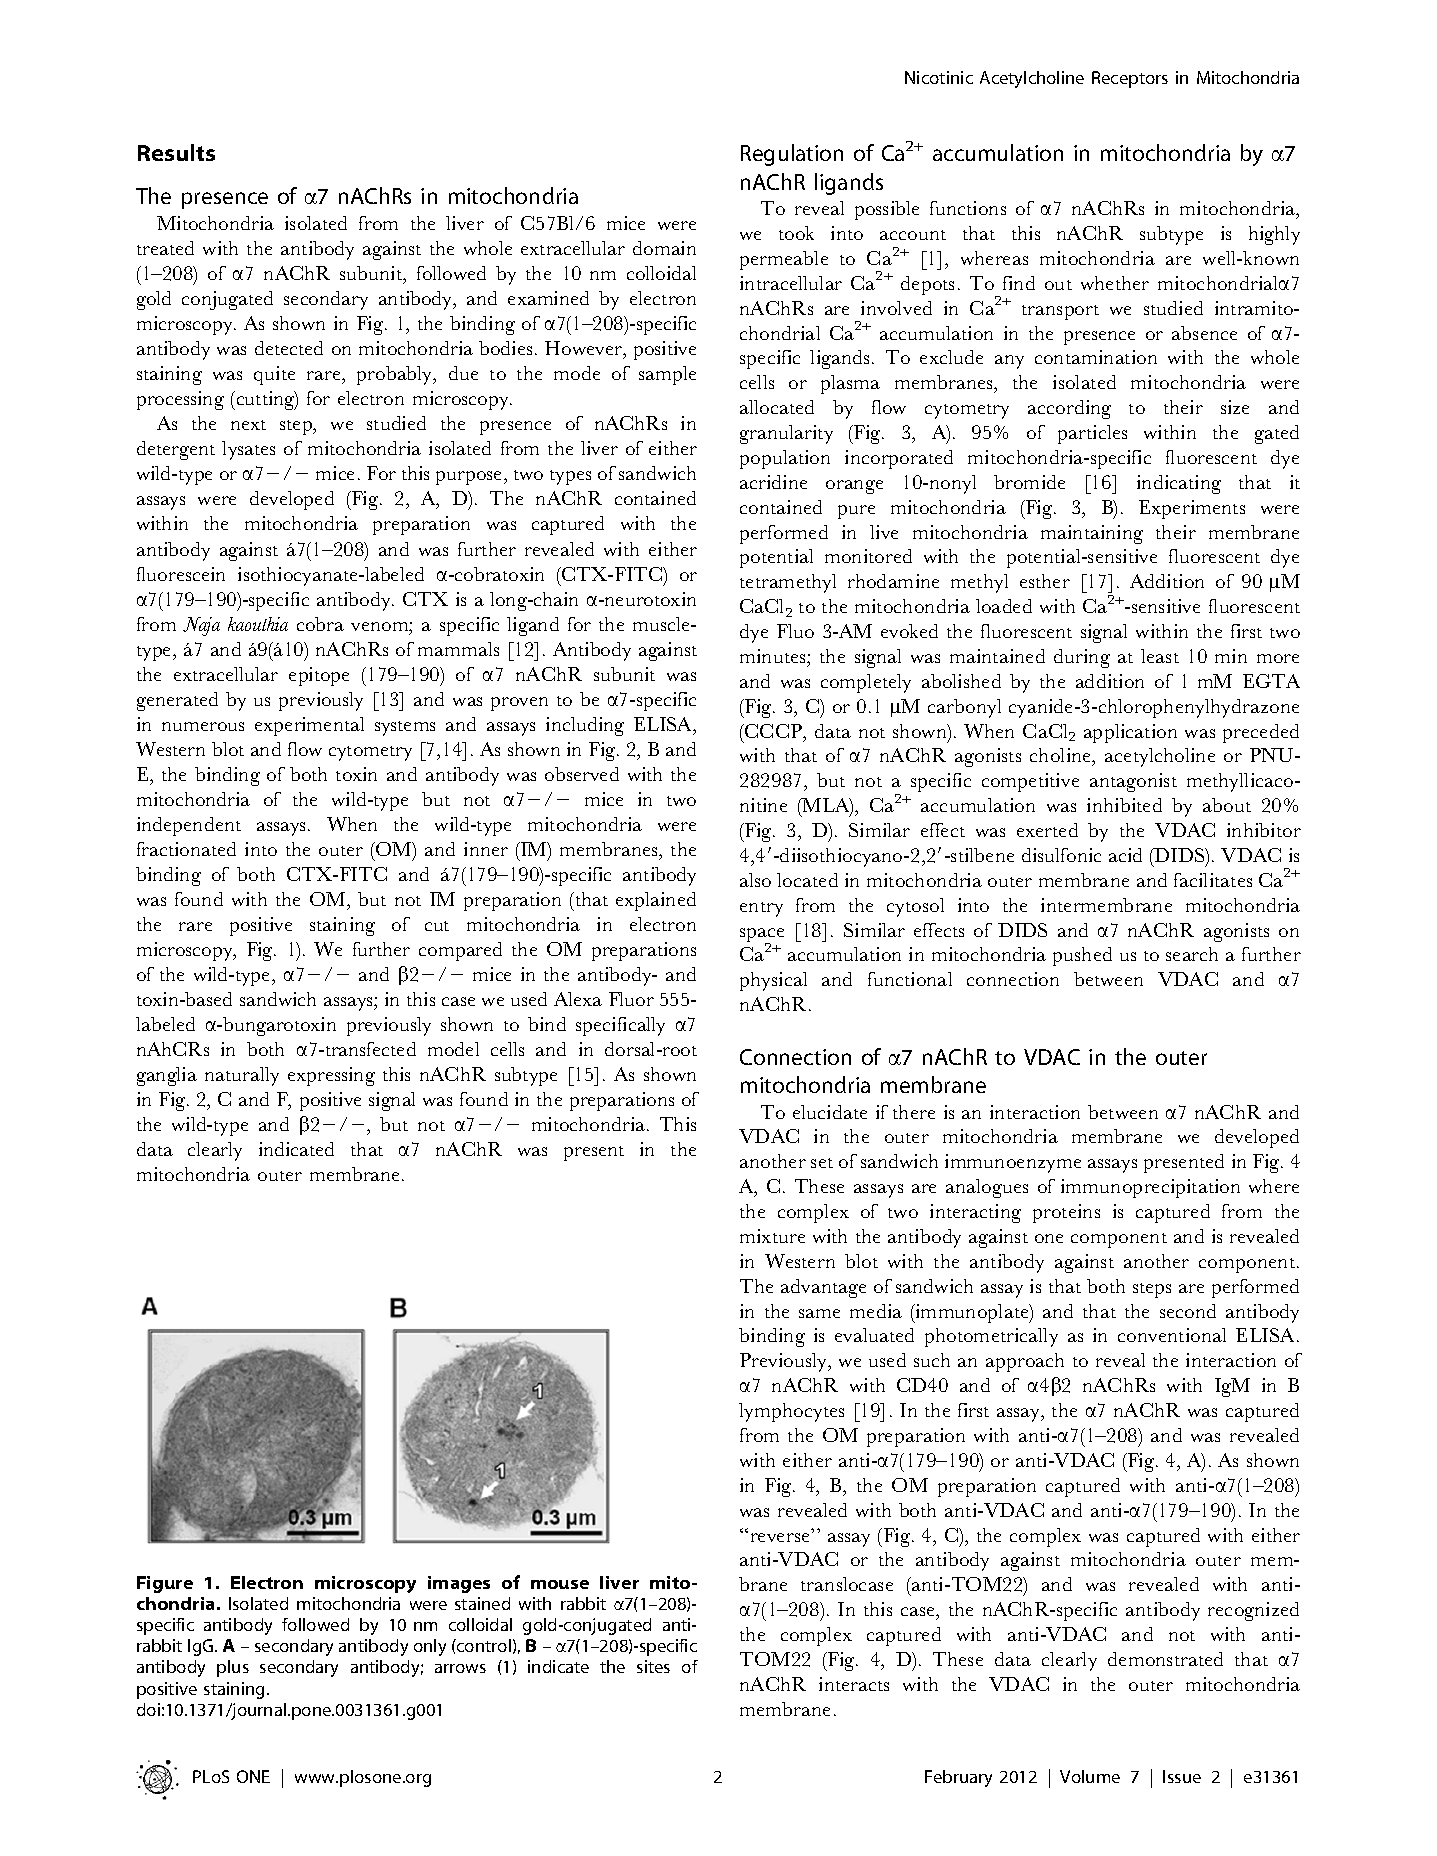  I want to click on search, so click(1192, 954).
